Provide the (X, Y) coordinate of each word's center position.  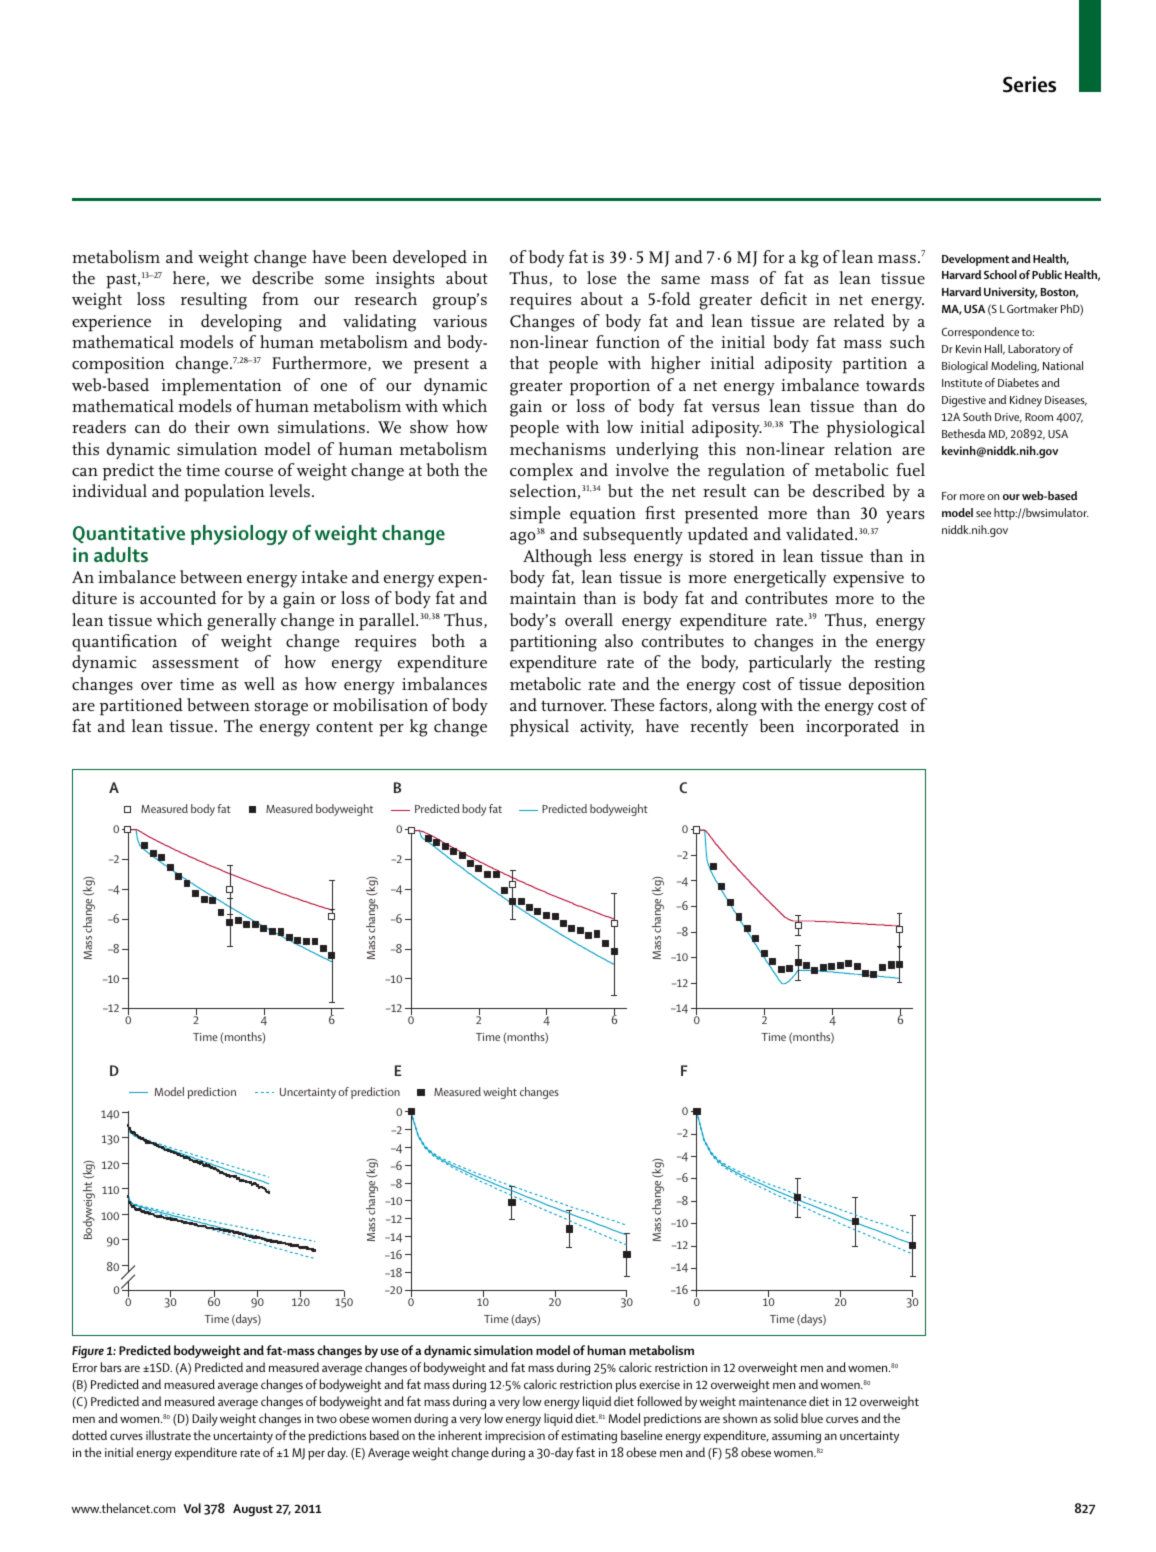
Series (1029, 84)
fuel (910, 469)
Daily (205, 1419)
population (224, 493)
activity (607, 728)
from (280, 298)
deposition (887, 686)
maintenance (773, 1401)
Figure (88, 1352)
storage (281, 708)
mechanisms (557, 448)
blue (812, 1418)
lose (601, 277)
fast (585, 1452)
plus (625, 1385)
